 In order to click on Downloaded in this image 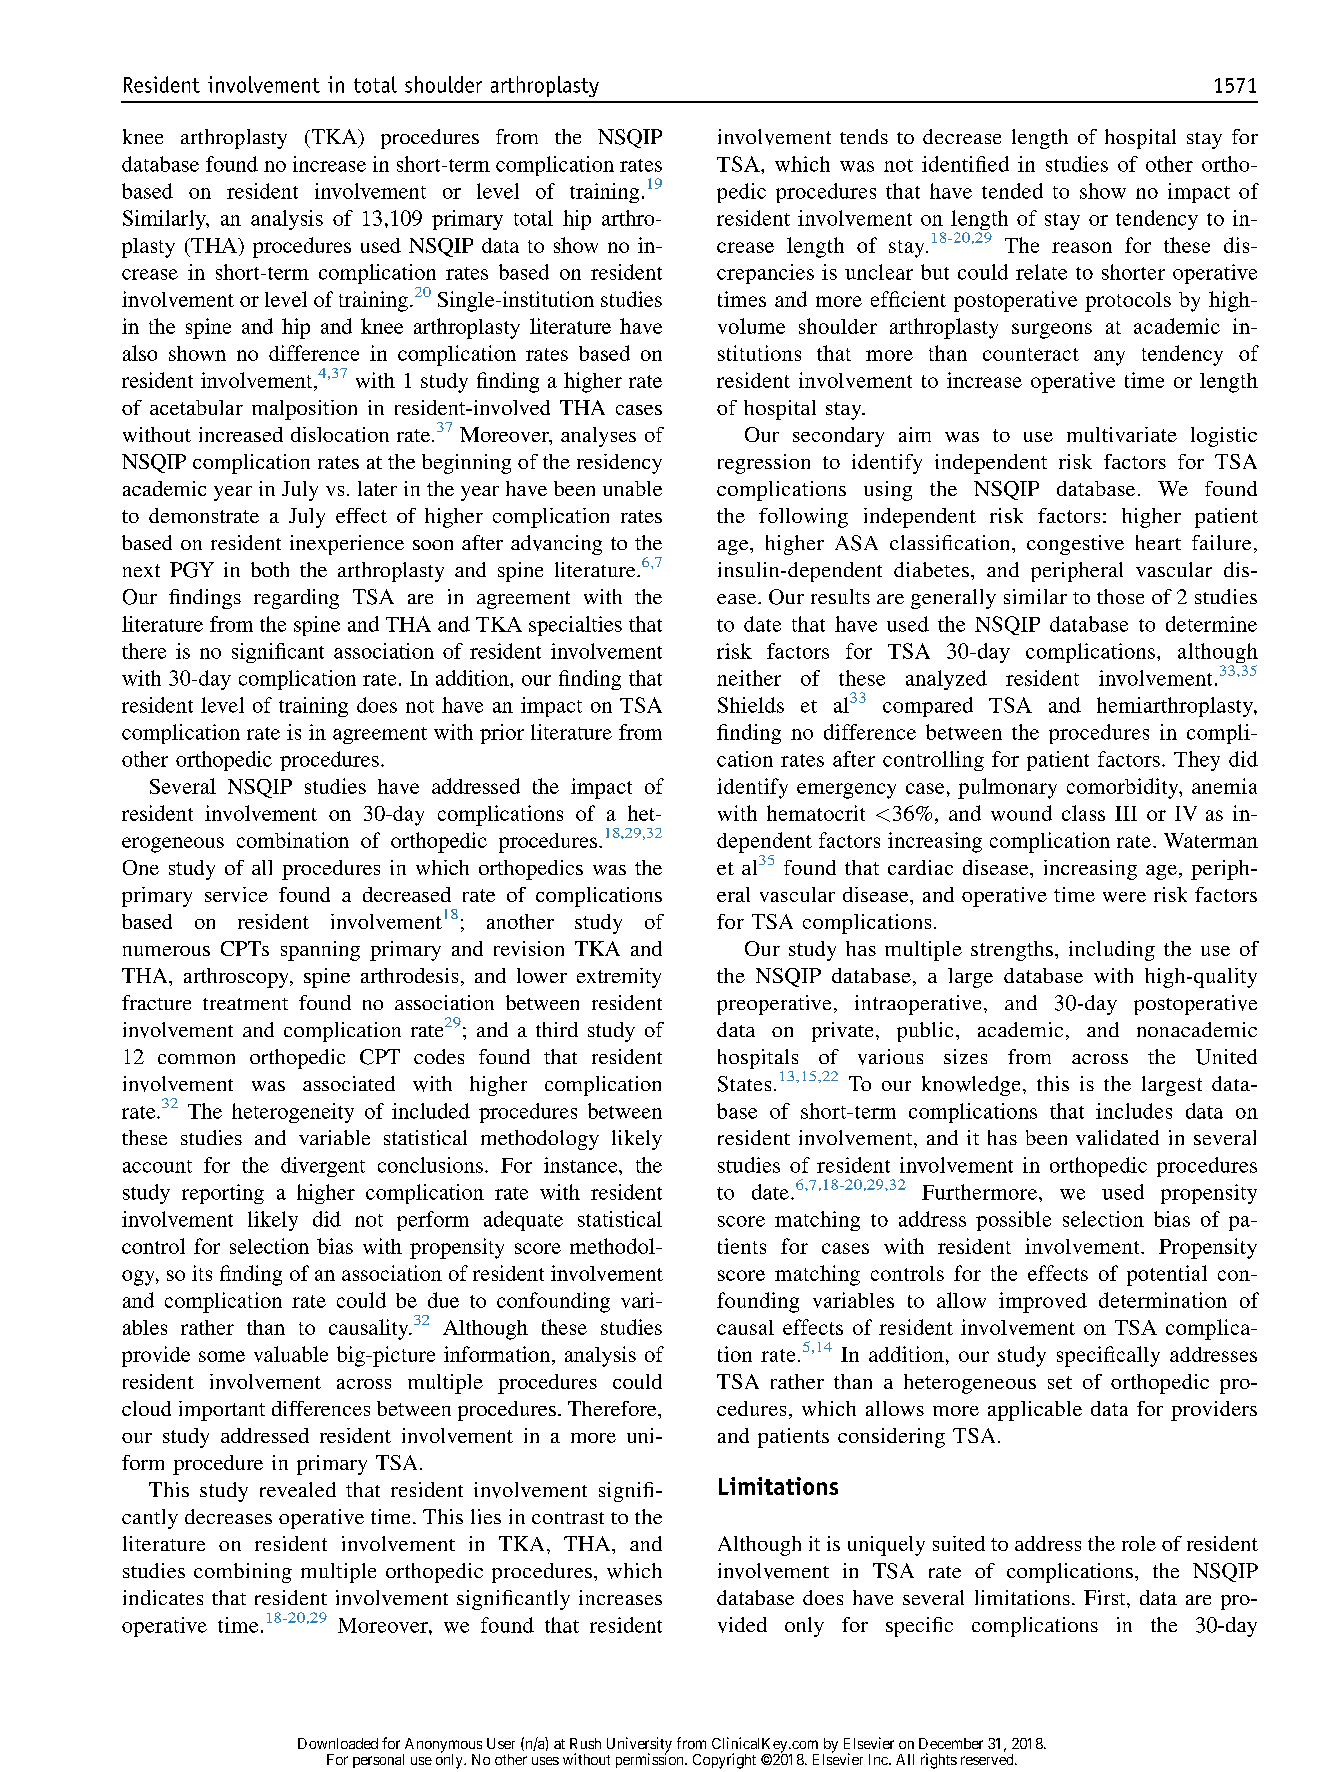, I will do `click(338, 1743)`.
